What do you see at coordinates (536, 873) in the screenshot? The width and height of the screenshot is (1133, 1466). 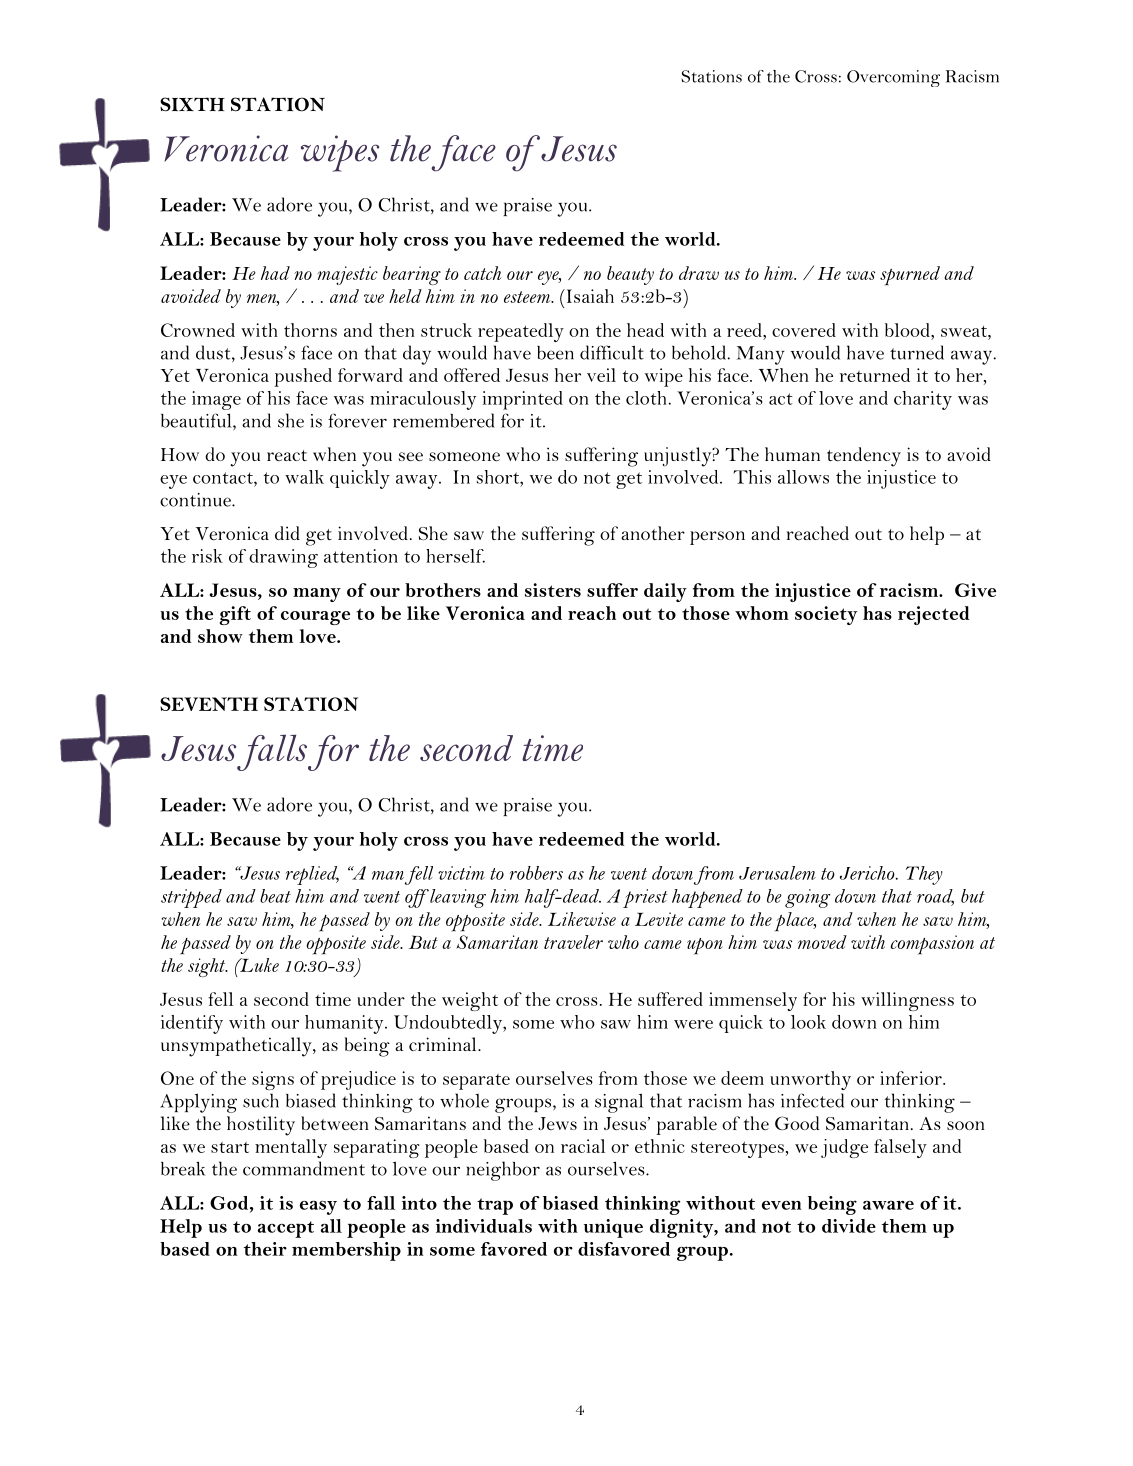 I see `robbers` at bounding box center [536, 873].
